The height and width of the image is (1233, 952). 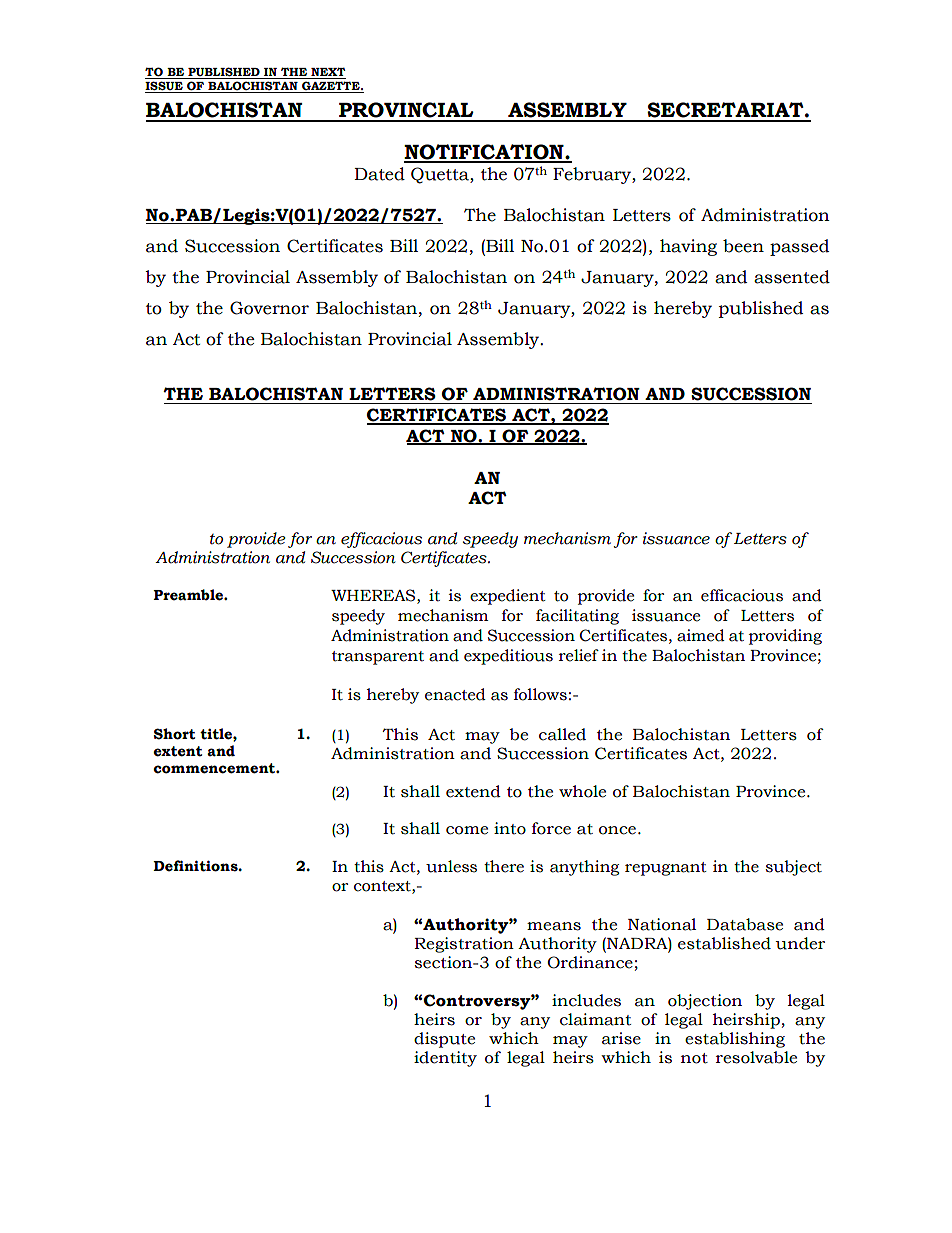 What do you see at coordinates (165, 87) in the image?
I see `ISSUE` at bounding box center [165, 87].
